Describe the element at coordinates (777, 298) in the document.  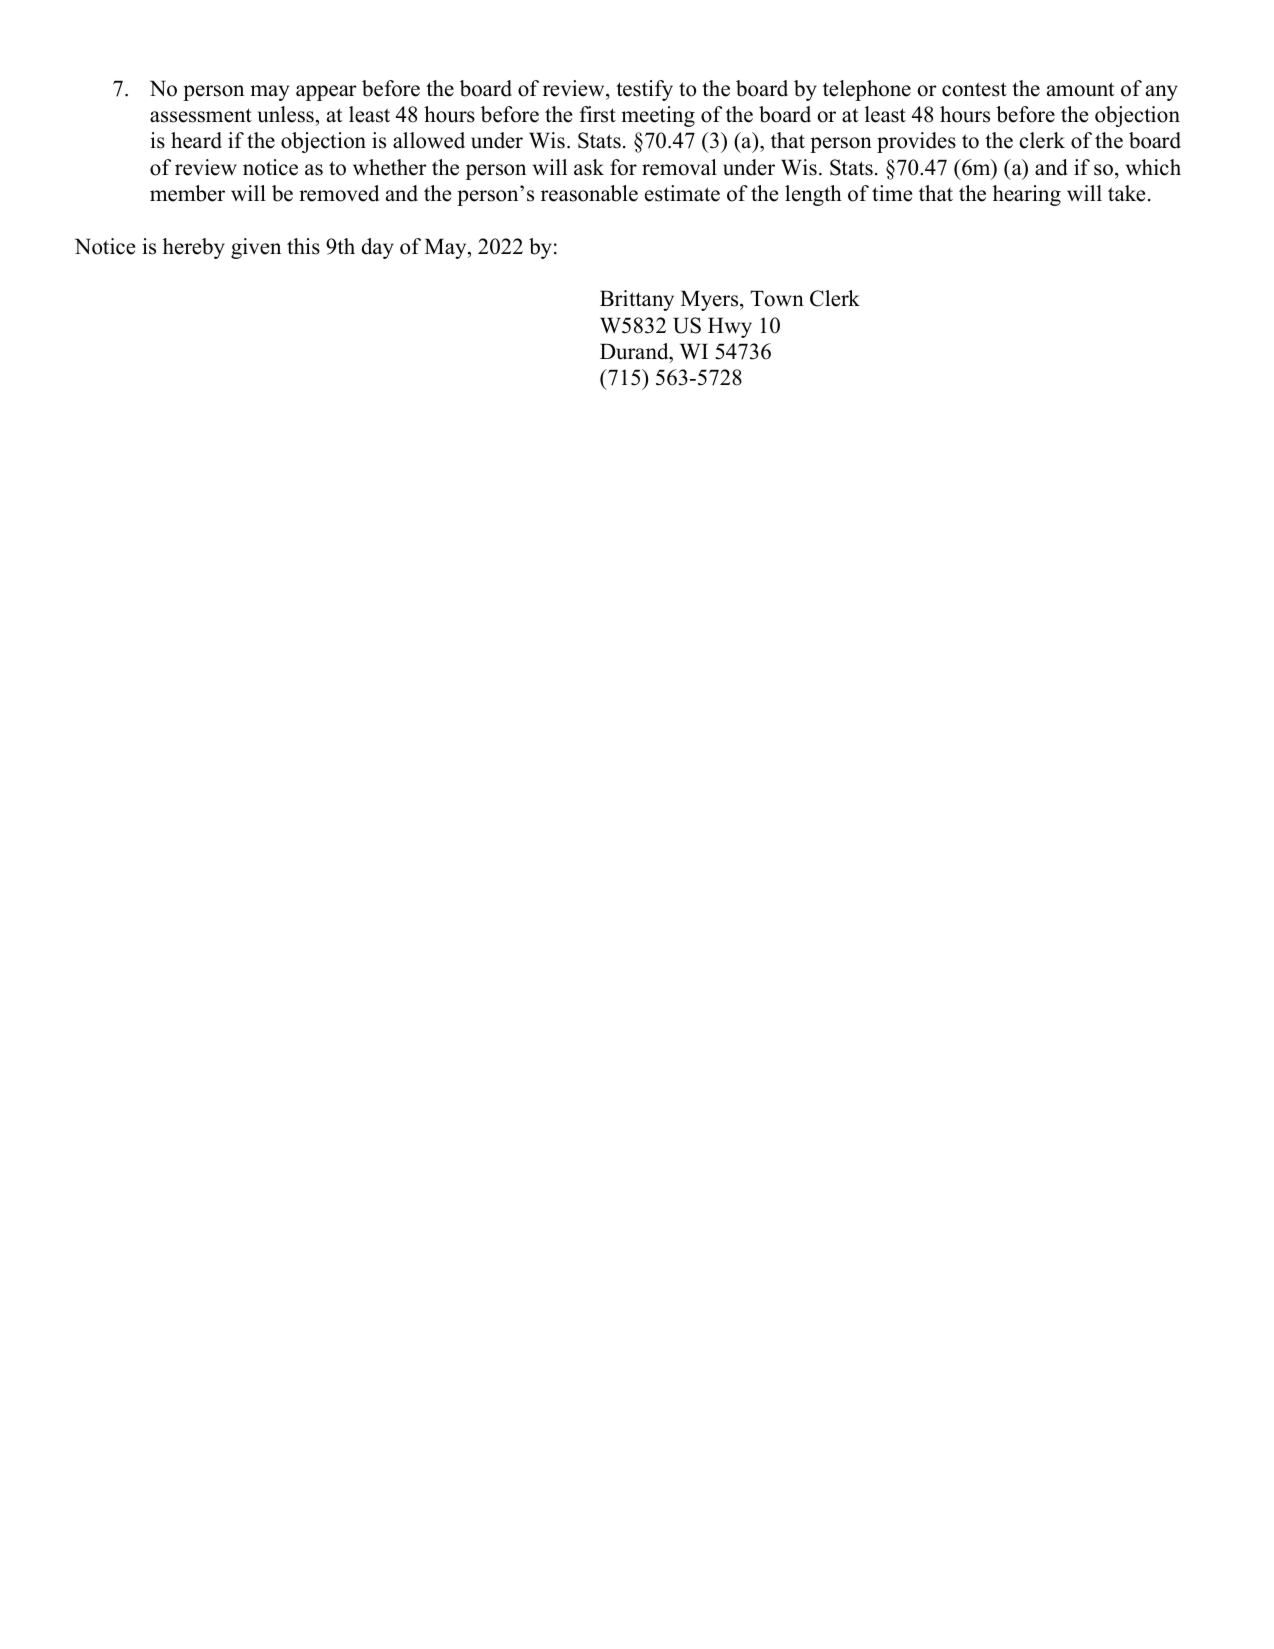
I see `Town` at that location.
